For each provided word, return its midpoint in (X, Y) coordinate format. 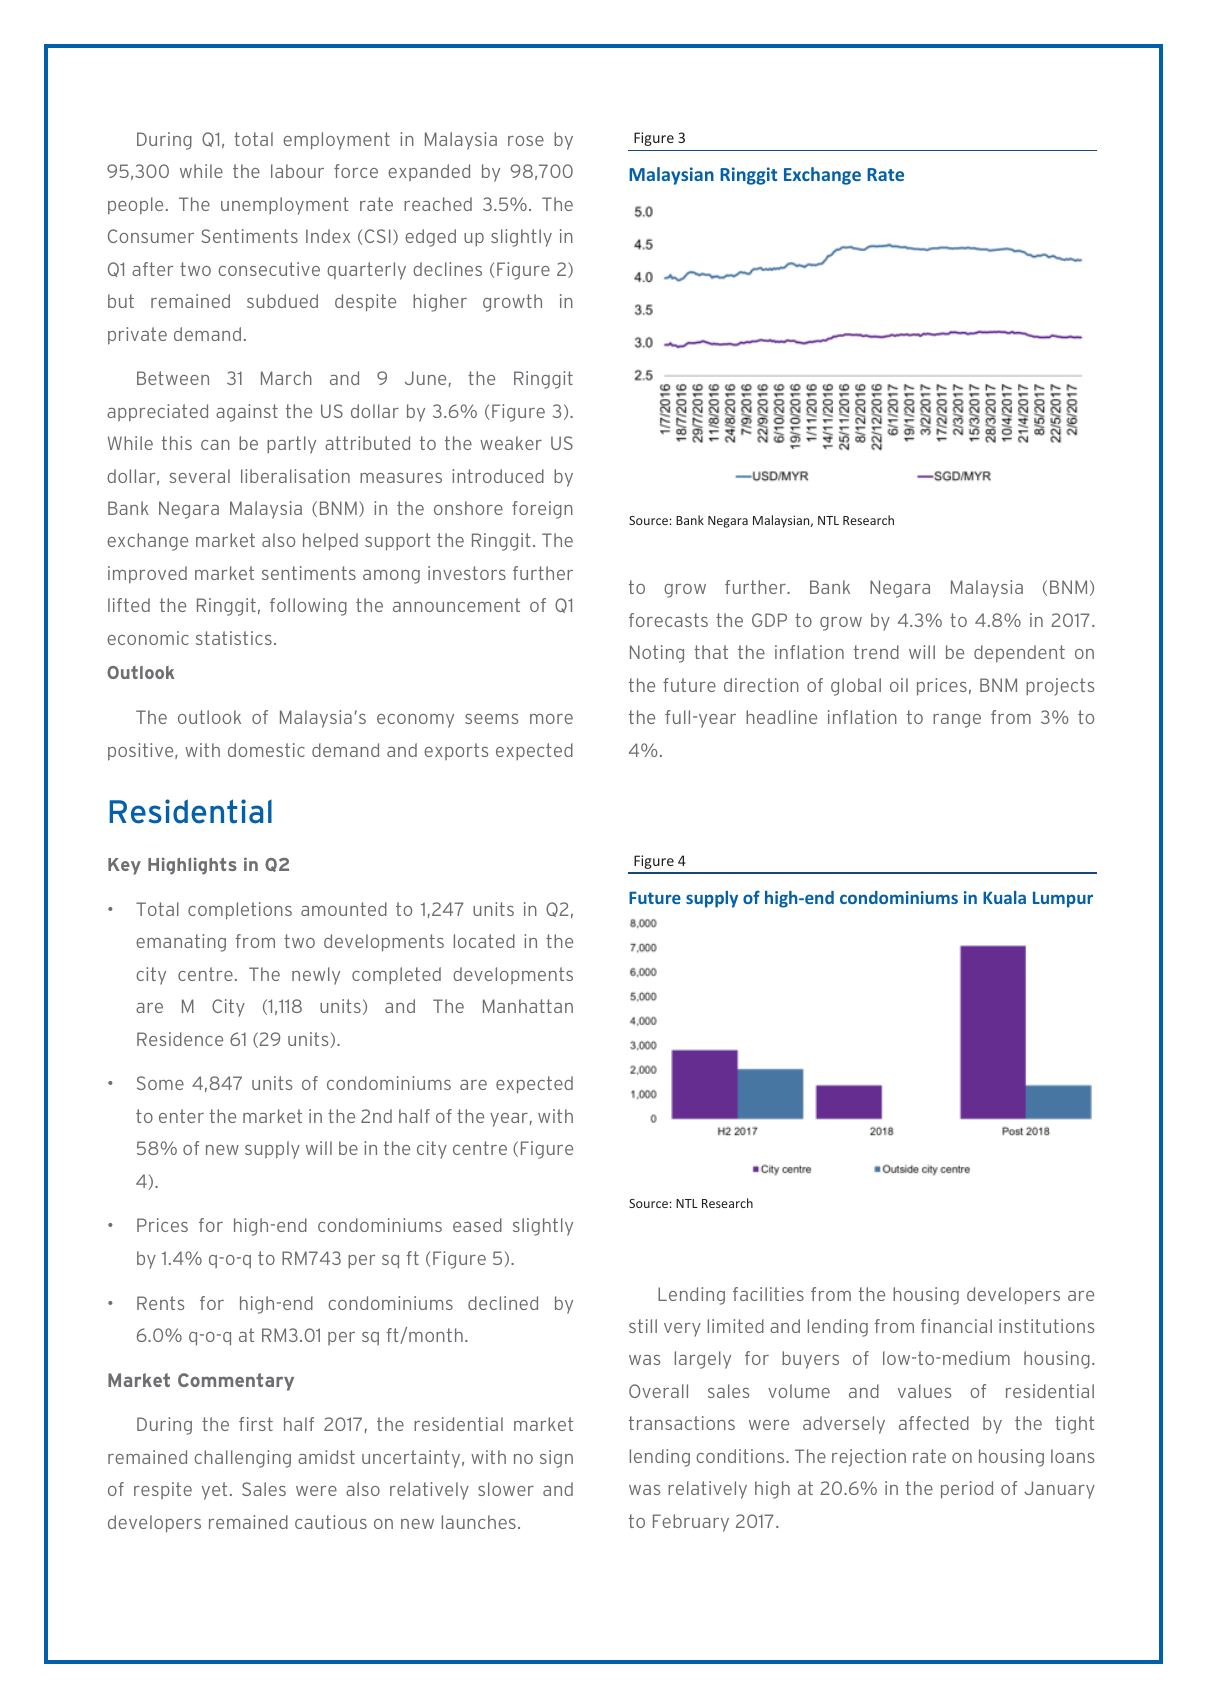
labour (297, 171)
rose (526, 141)
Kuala (1004, 897)
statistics (234, 638)
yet (214, 1491)
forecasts (668, 620)
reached (438, 204)
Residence (180, 1039)
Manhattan (528, 1006)
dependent (1019, 654)
